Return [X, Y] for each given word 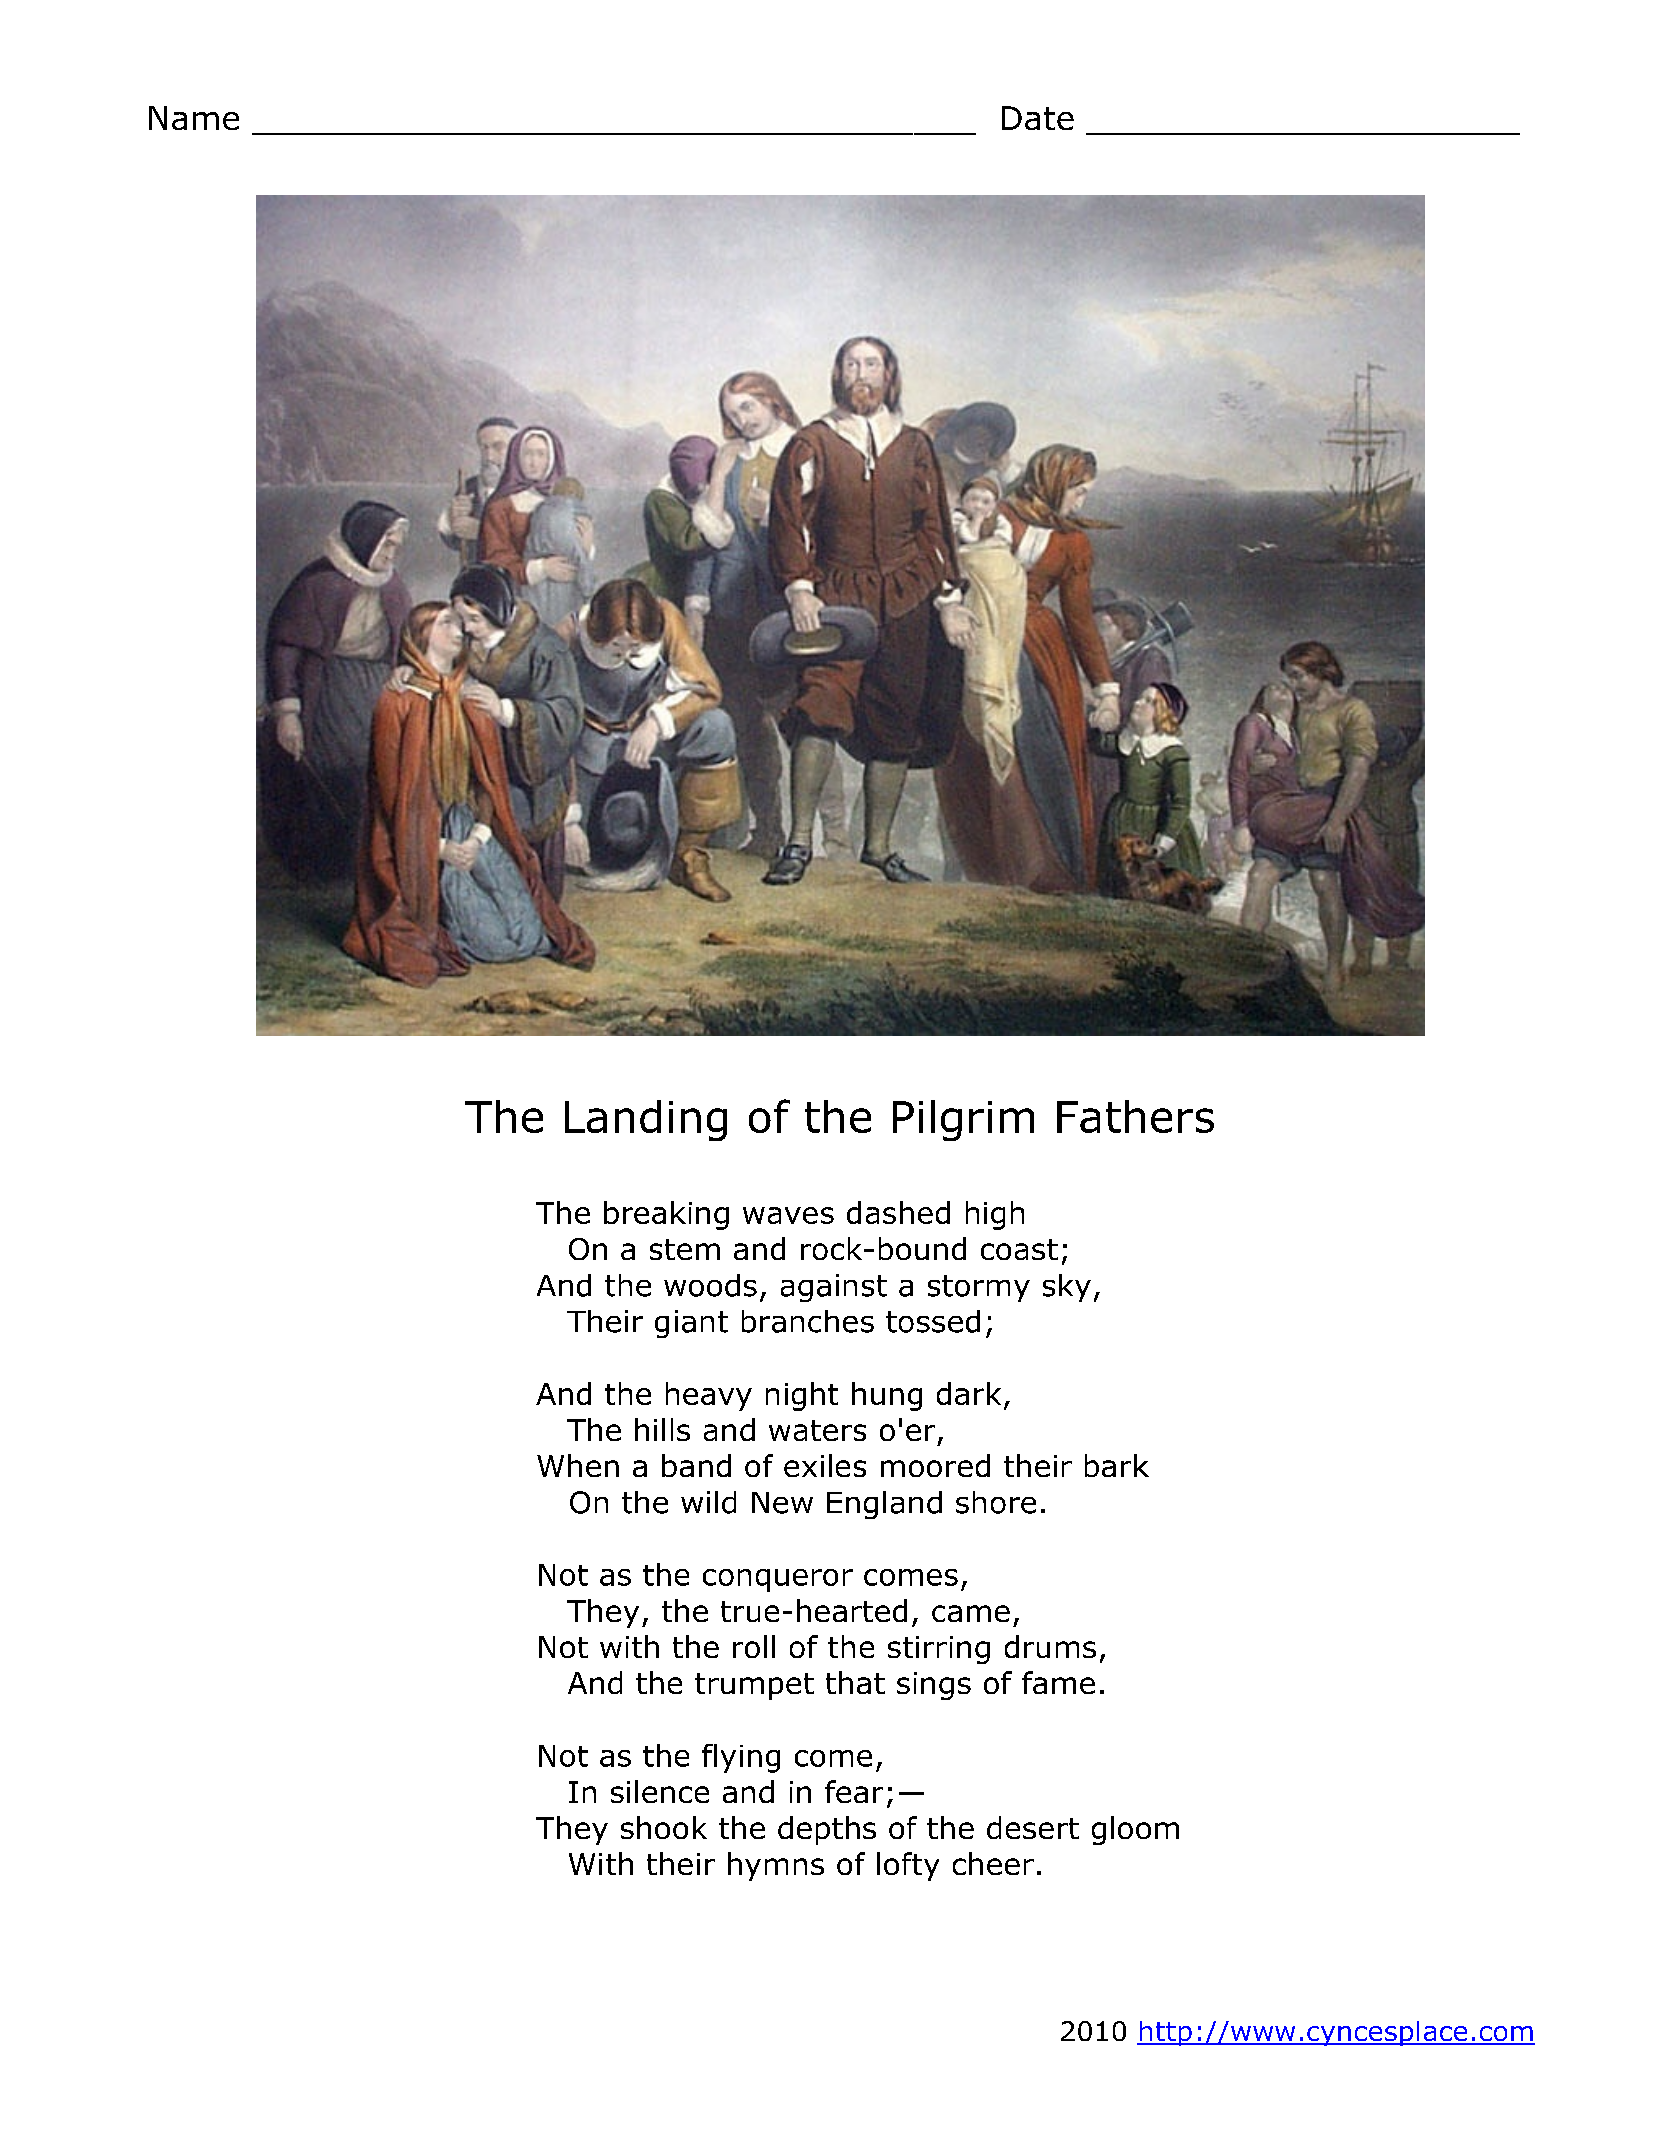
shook [664, 1827]
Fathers [1135, 1116]
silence [660, 1791]
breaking [666, 1215]
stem [685, 1249]
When [578, 1465]
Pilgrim [963, 1120]
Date [1038, 118]
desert [1033, 1827]
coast [1019, 1249]
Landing [646, 1120]
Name [194, 118]
